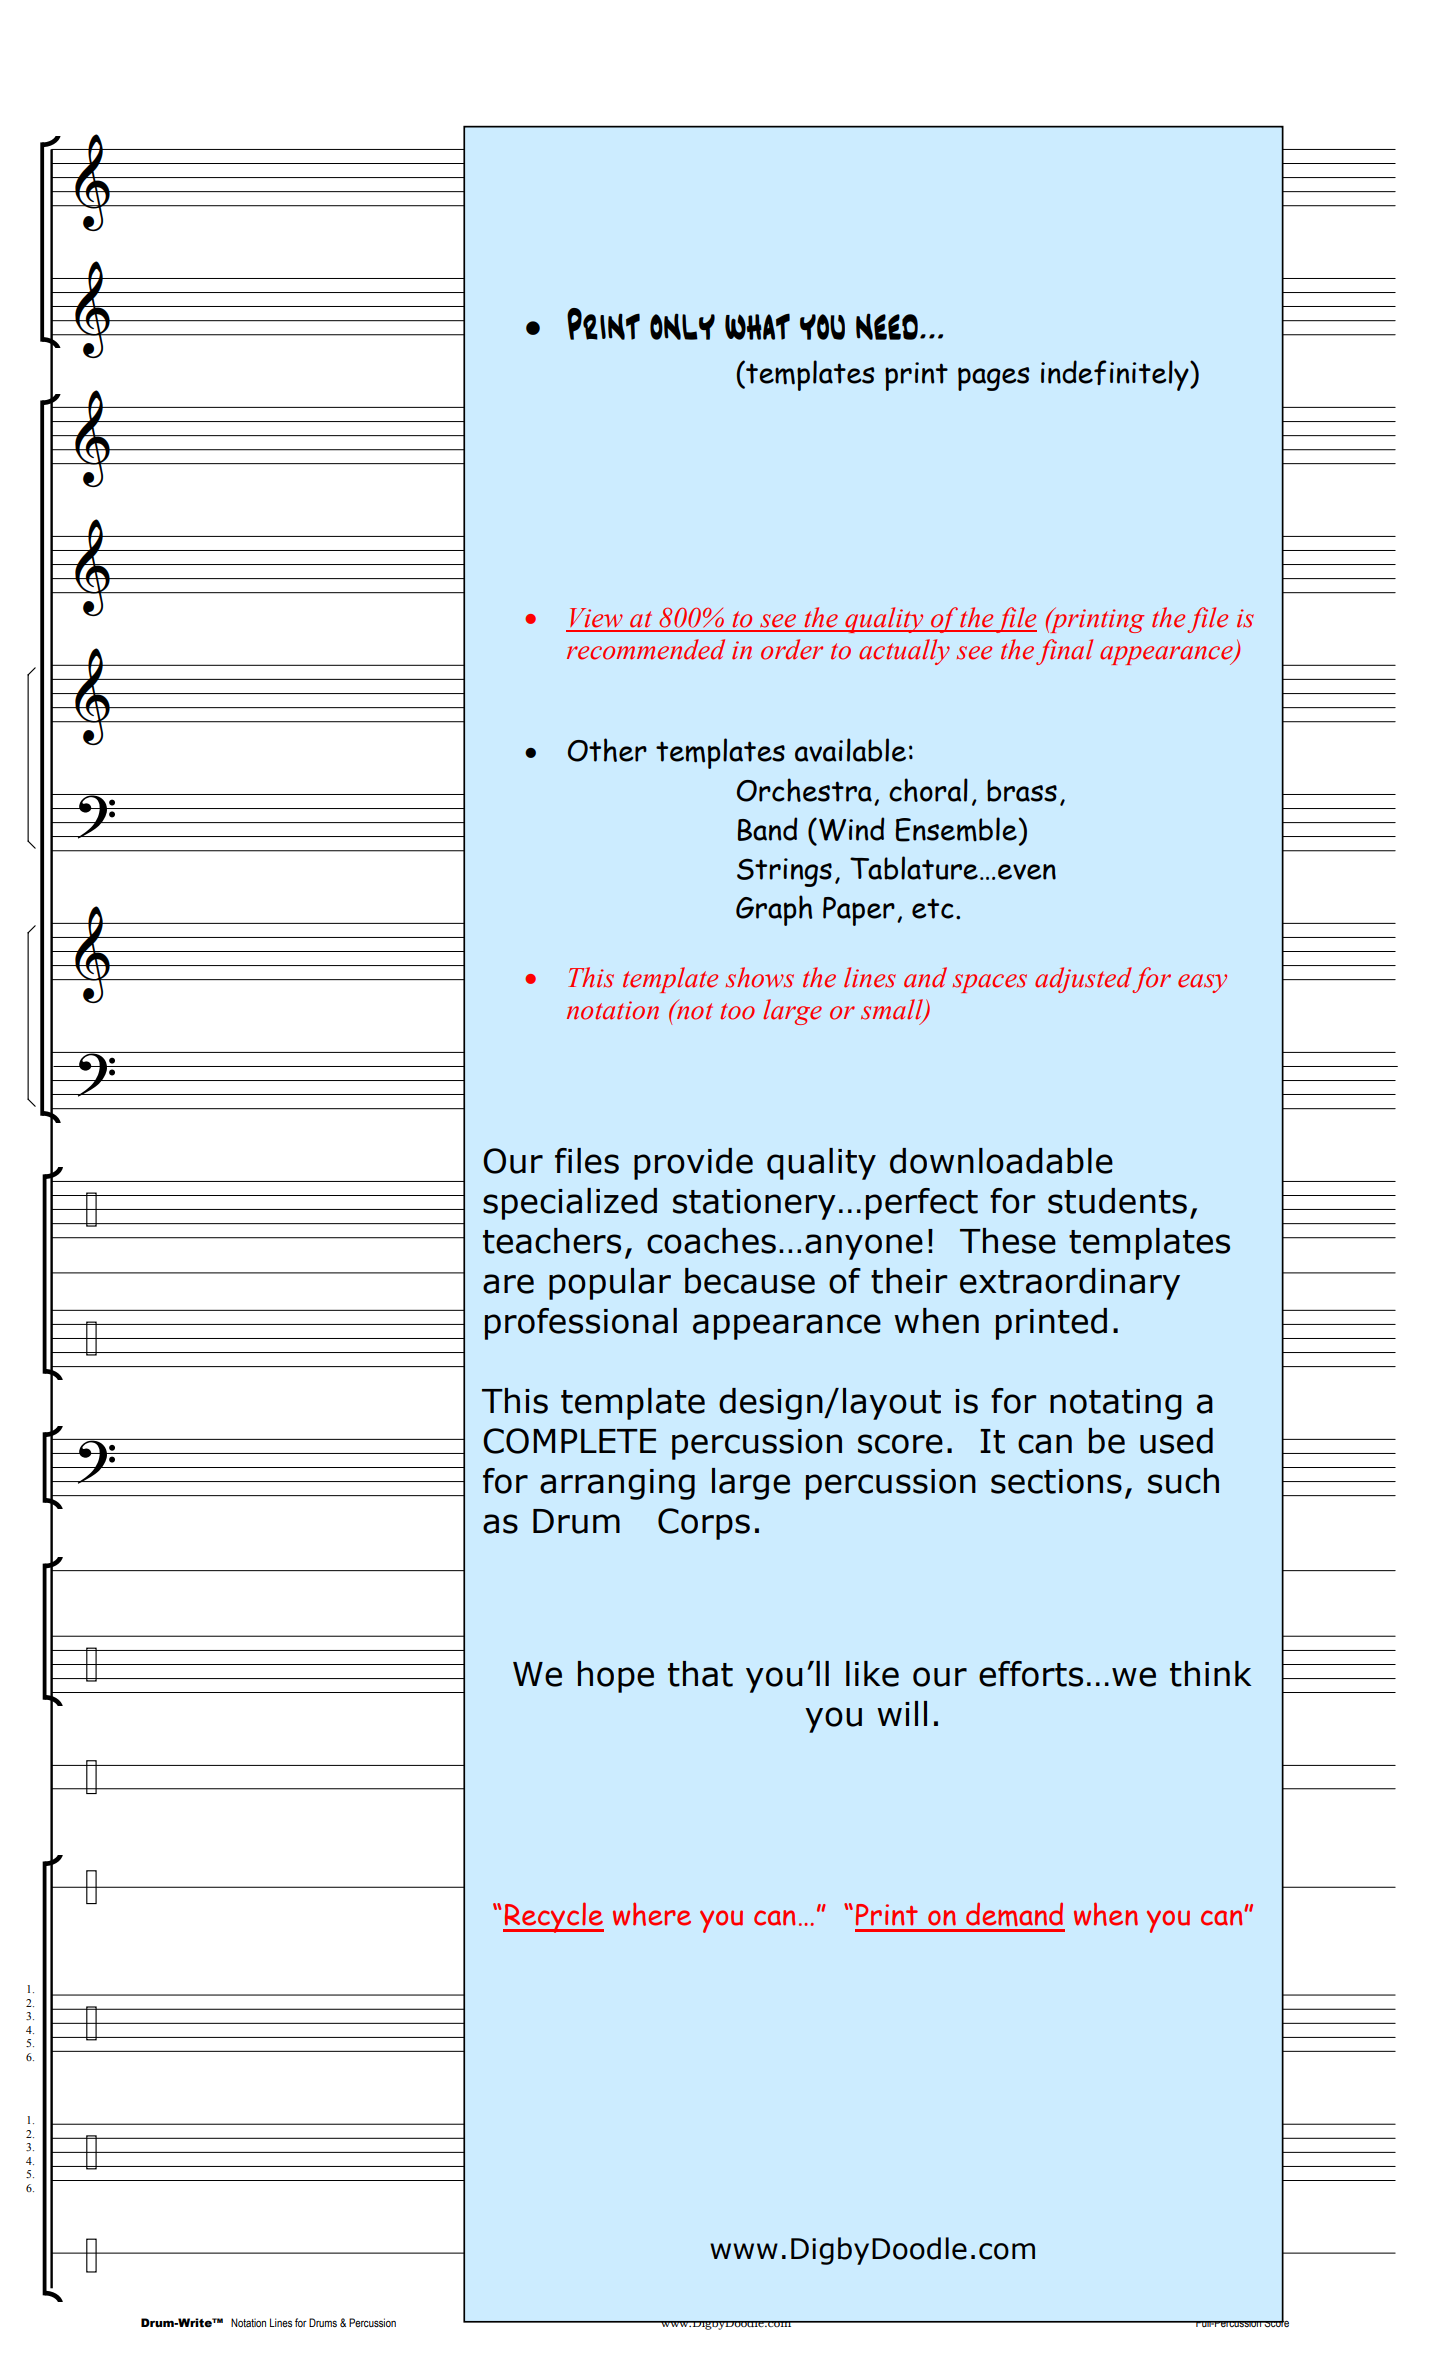 The image size is (1435, 2364). I want to click on Other, so click(607, 750).
